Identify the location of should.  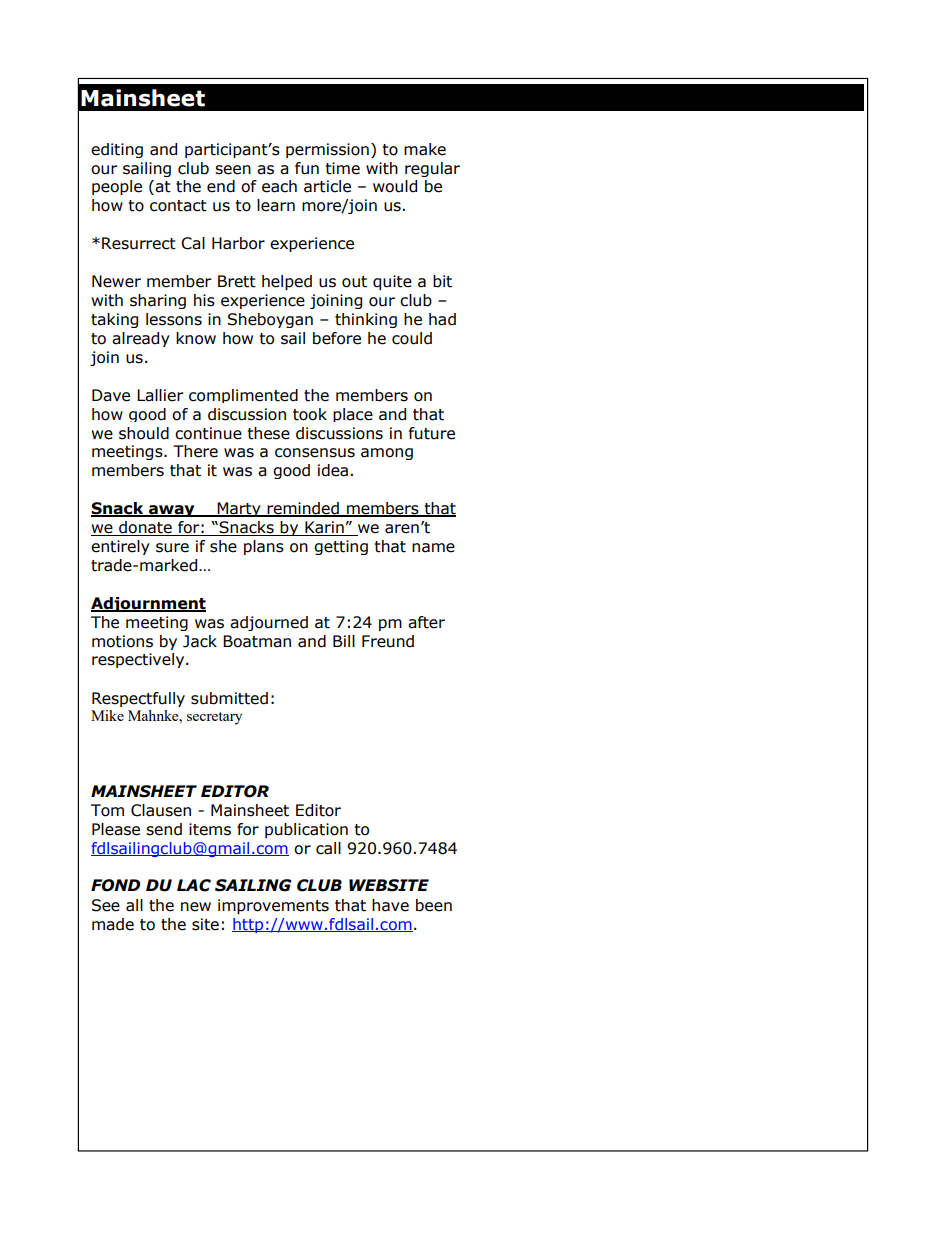
(144, 433).
